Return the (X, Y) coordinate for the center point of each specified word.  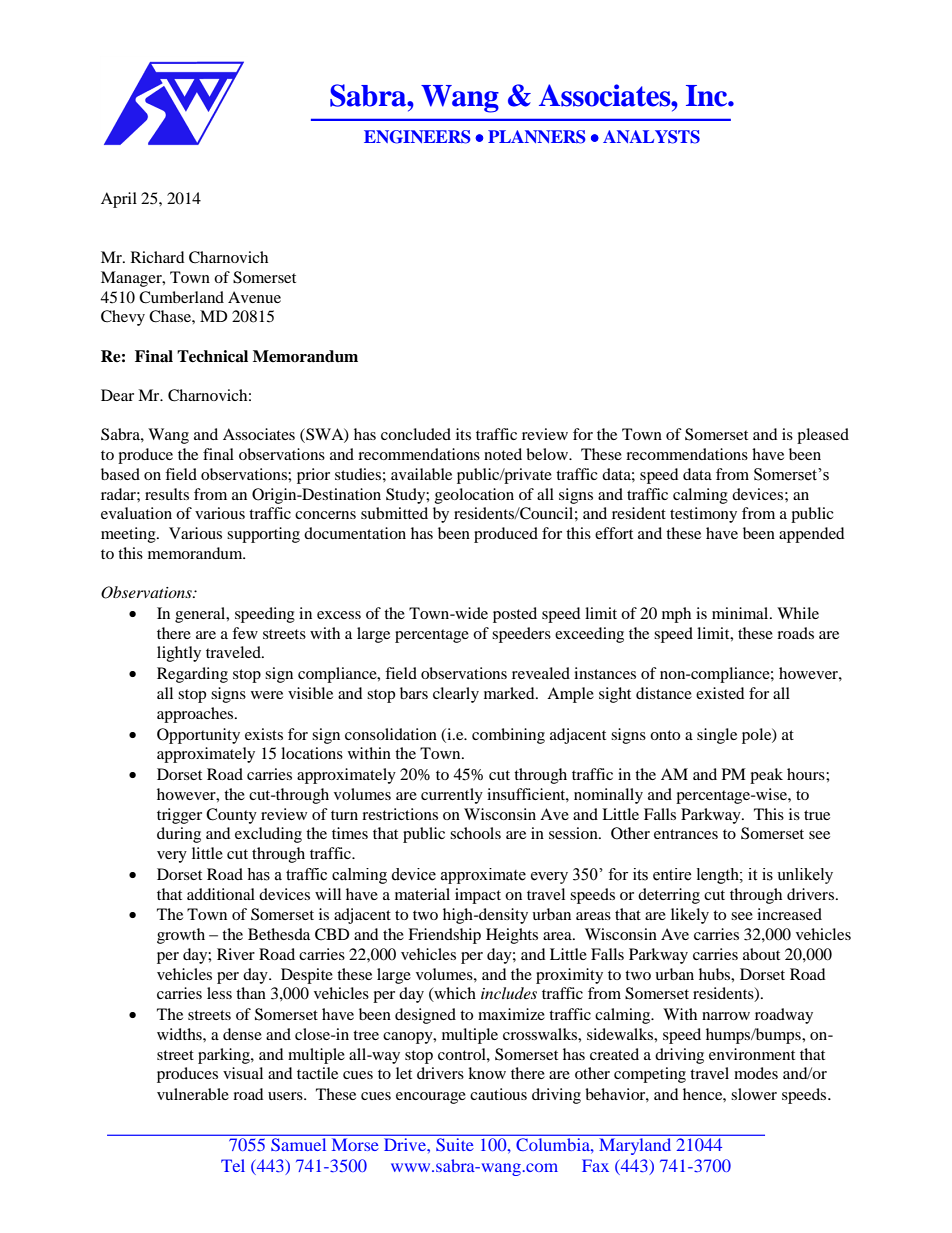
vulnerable (193, 1094)
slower (754, 1094)
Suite (454, 1144)
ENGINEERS (417, 137)
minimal (741, 613)
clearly (456, 695)
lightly (179, 654)
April (119, 200)
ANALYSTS (651, 137)
